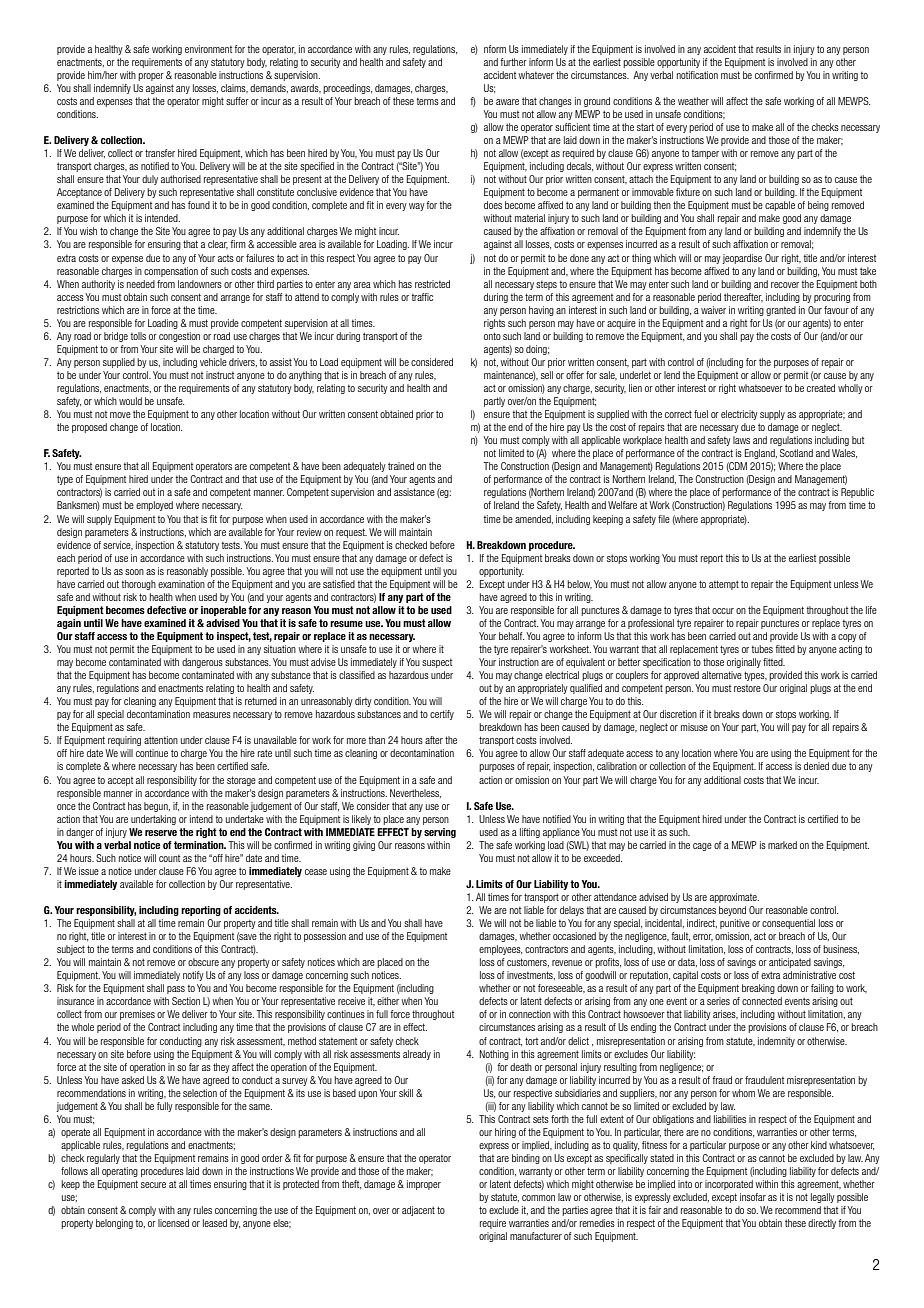  Describe the element at coordinates (203, 962) in the screenshot. I see `obscure` at that location.
